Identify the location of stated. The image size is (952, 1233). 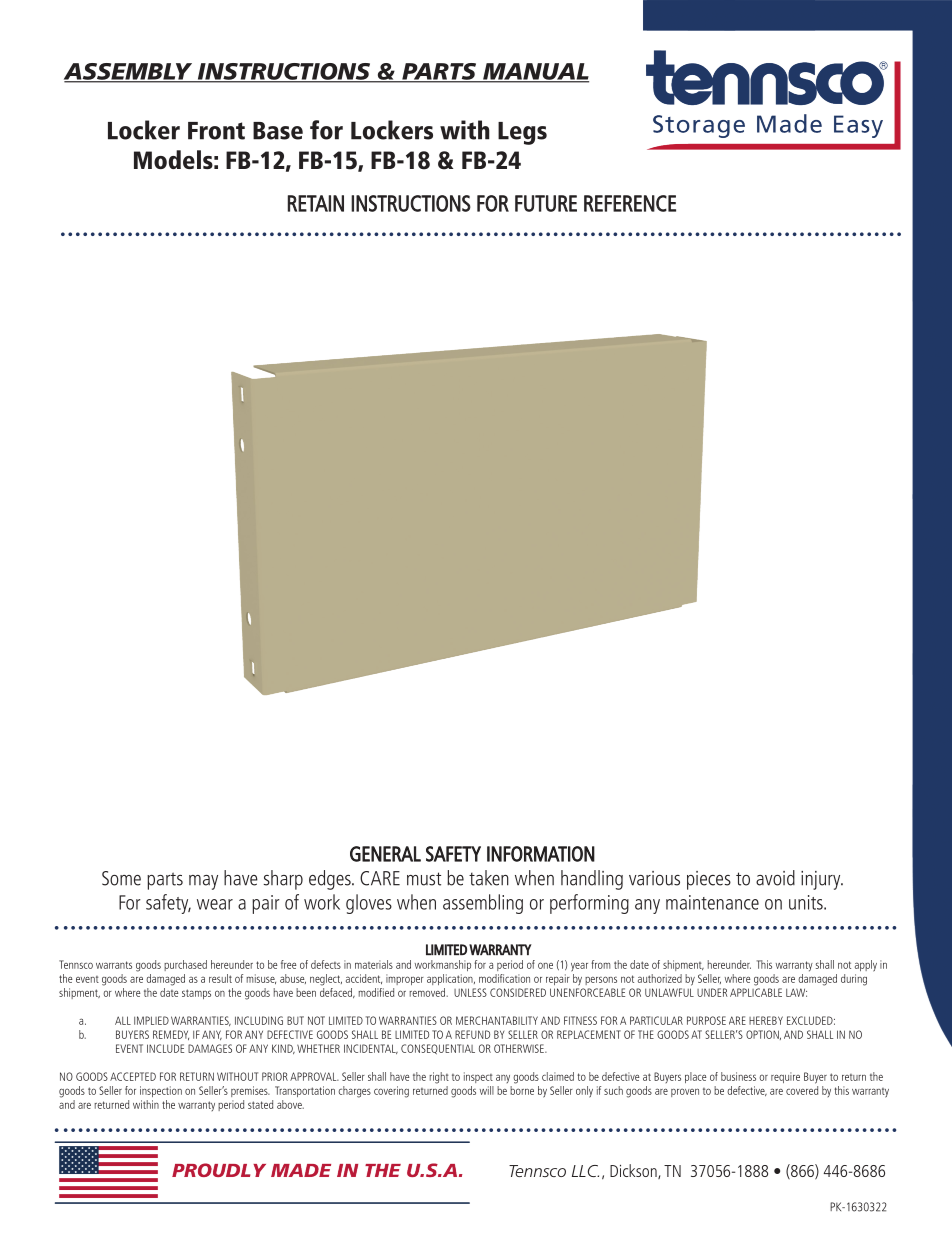
(260, 1104).
